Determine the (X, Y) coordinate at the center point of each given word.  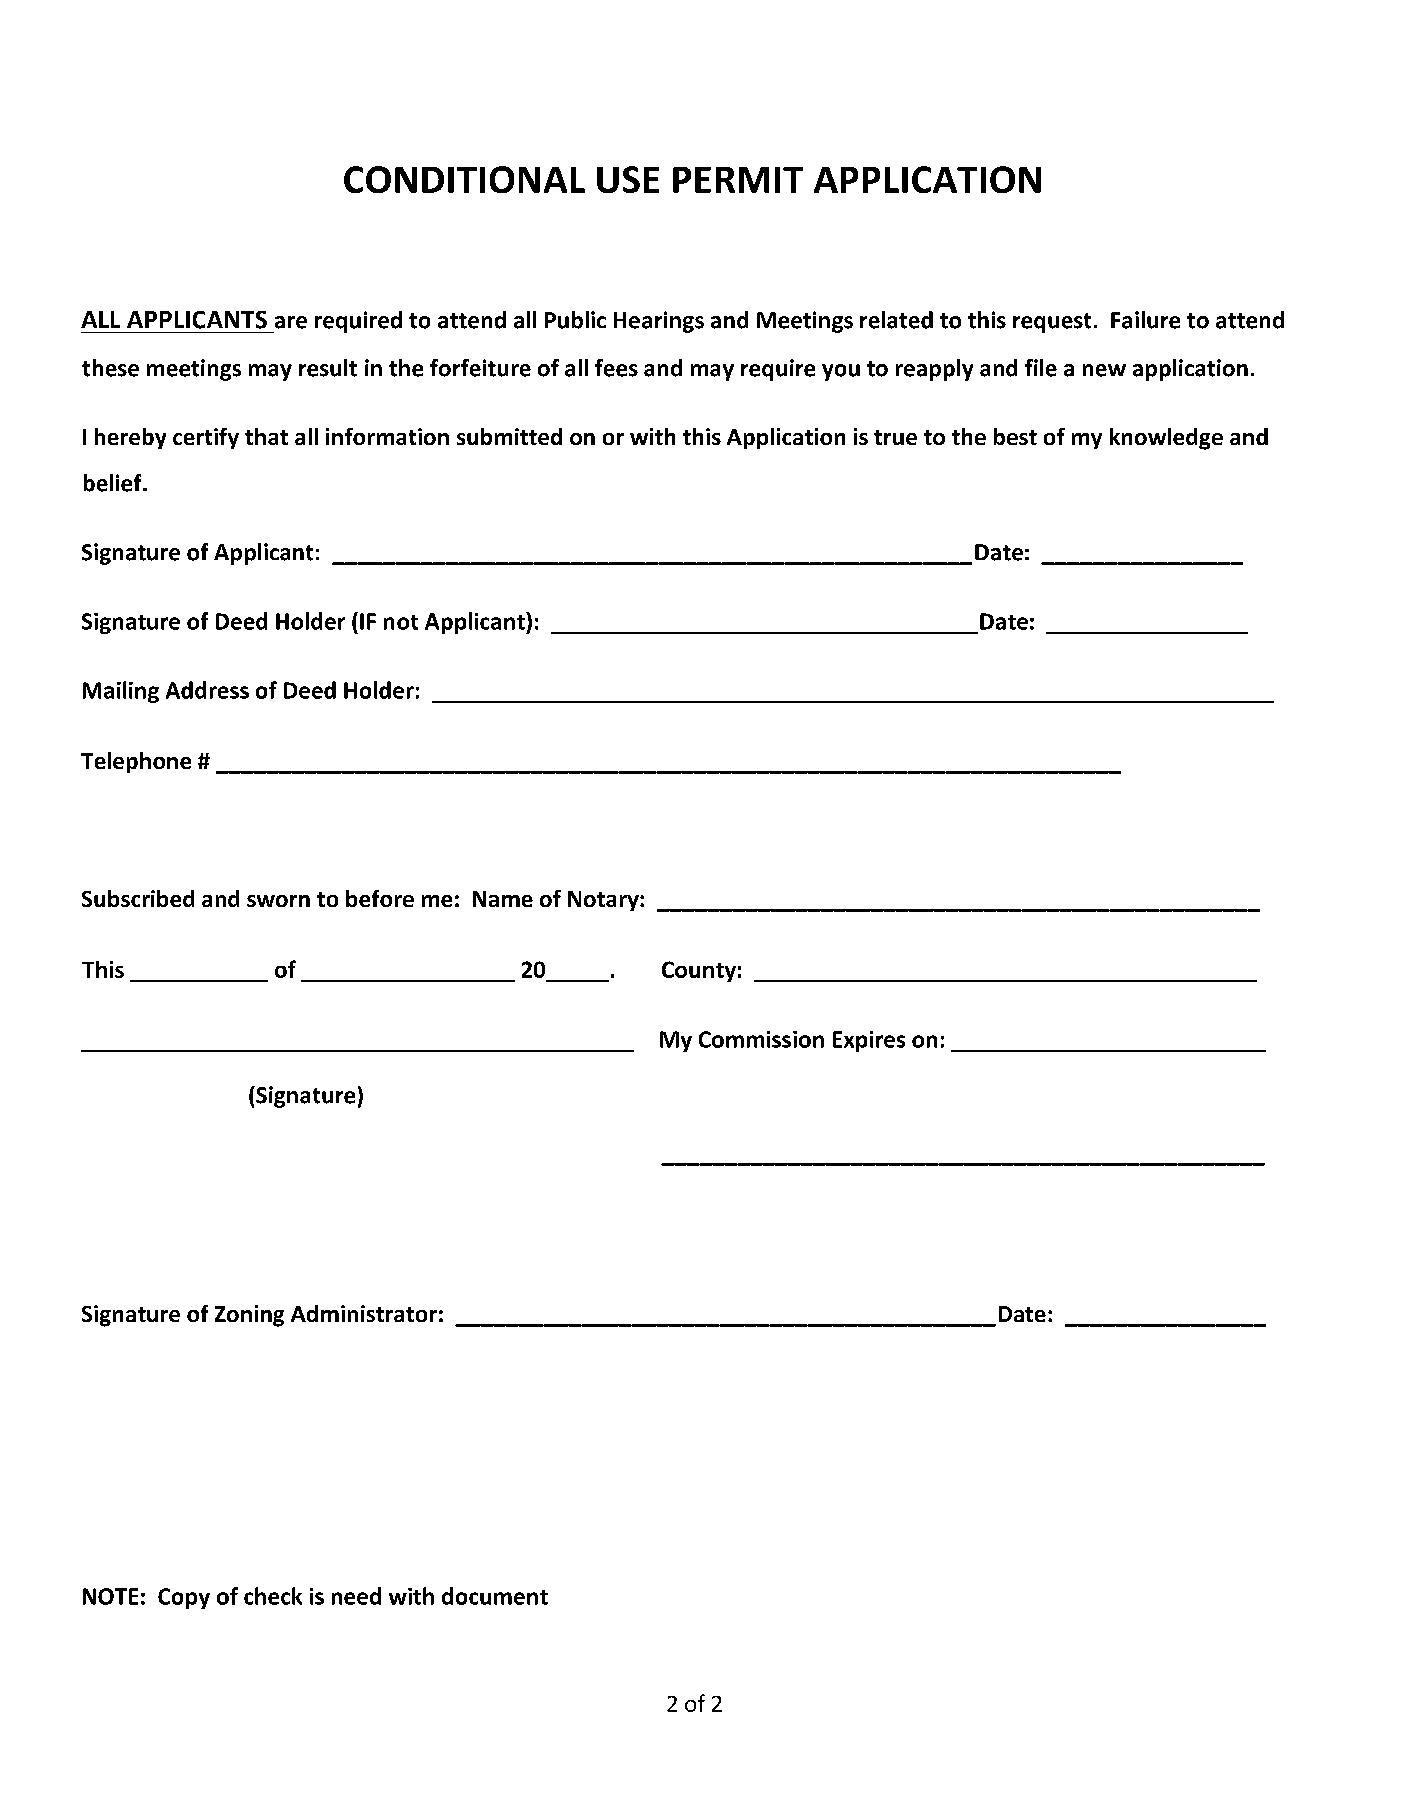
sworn (278, 901)
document (495, 1596)
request (1052, 323)
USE (628, 179)
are (291, 322)
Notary (604, 901)
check (273, 1596)
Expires (869, 1041)
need (356, 1596)
